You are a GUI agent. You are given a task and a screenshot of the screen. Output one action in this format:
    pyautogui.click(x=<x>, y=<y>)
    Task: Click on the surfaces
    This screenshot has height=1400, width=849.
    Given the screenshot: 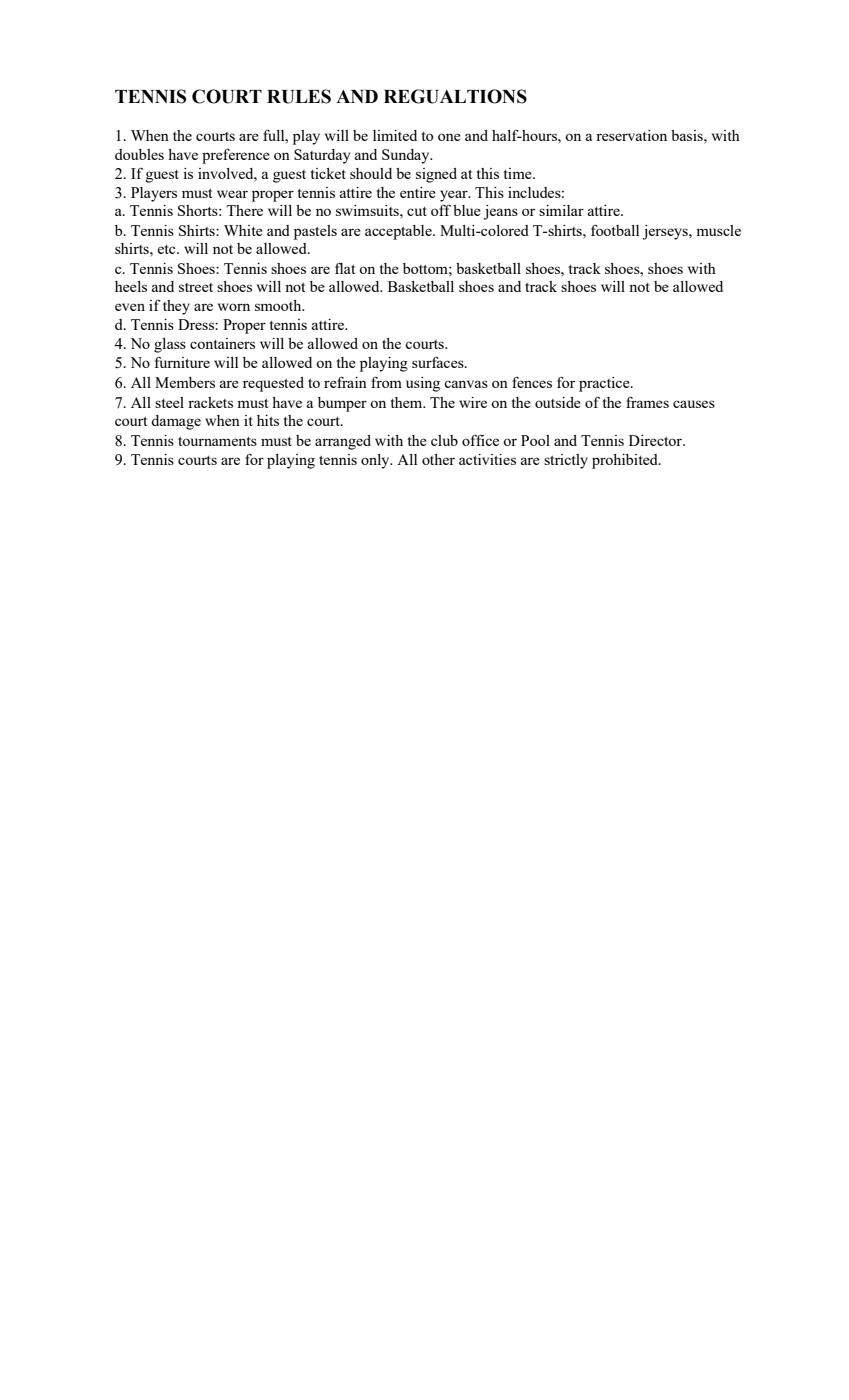 What is the action you would take?
    pyautogui.click(x=439, y=362)
